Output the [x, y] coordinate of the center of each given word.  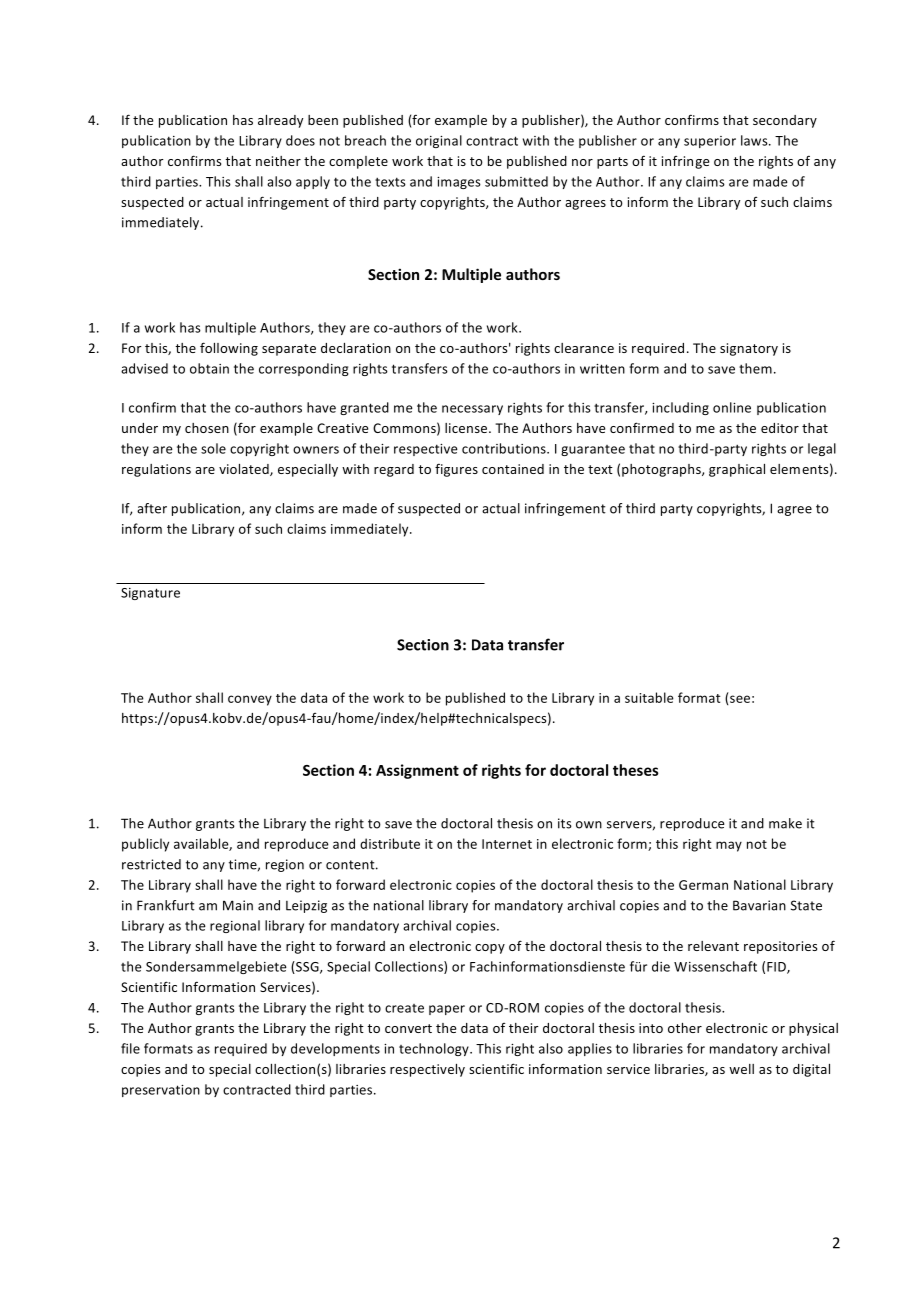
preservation [161, 1091]
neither [278, 161]
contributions [505, 448]
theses [636, 770]
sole [213, 448]
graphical [737, 470]
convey [250, 700]
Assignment [417, 771]
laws [755, 140]
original [439, 141]
